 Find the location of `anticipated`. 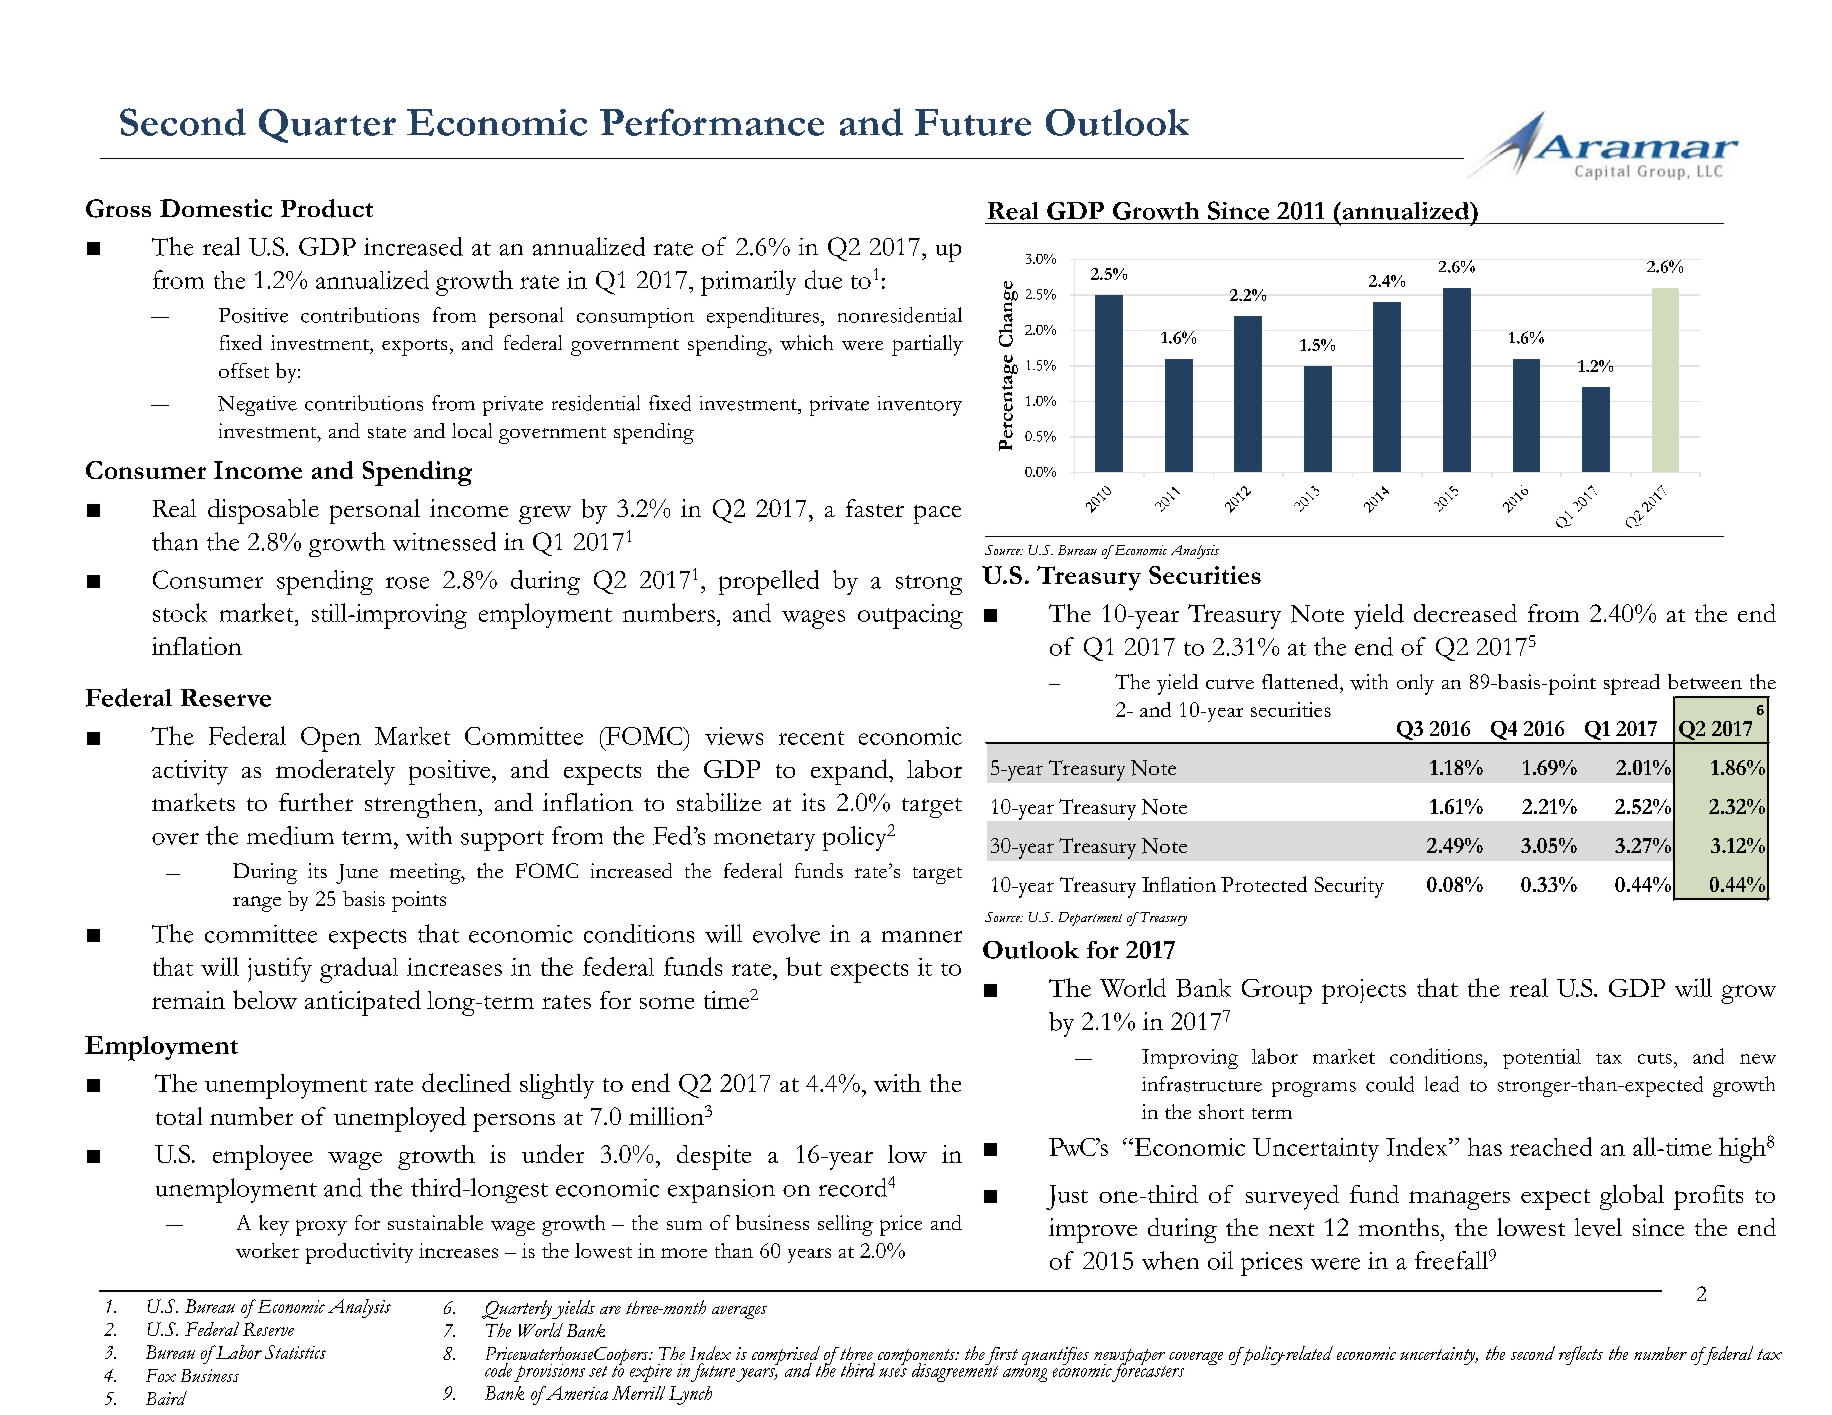

anticipated is located at coordinates (363, 1003).
